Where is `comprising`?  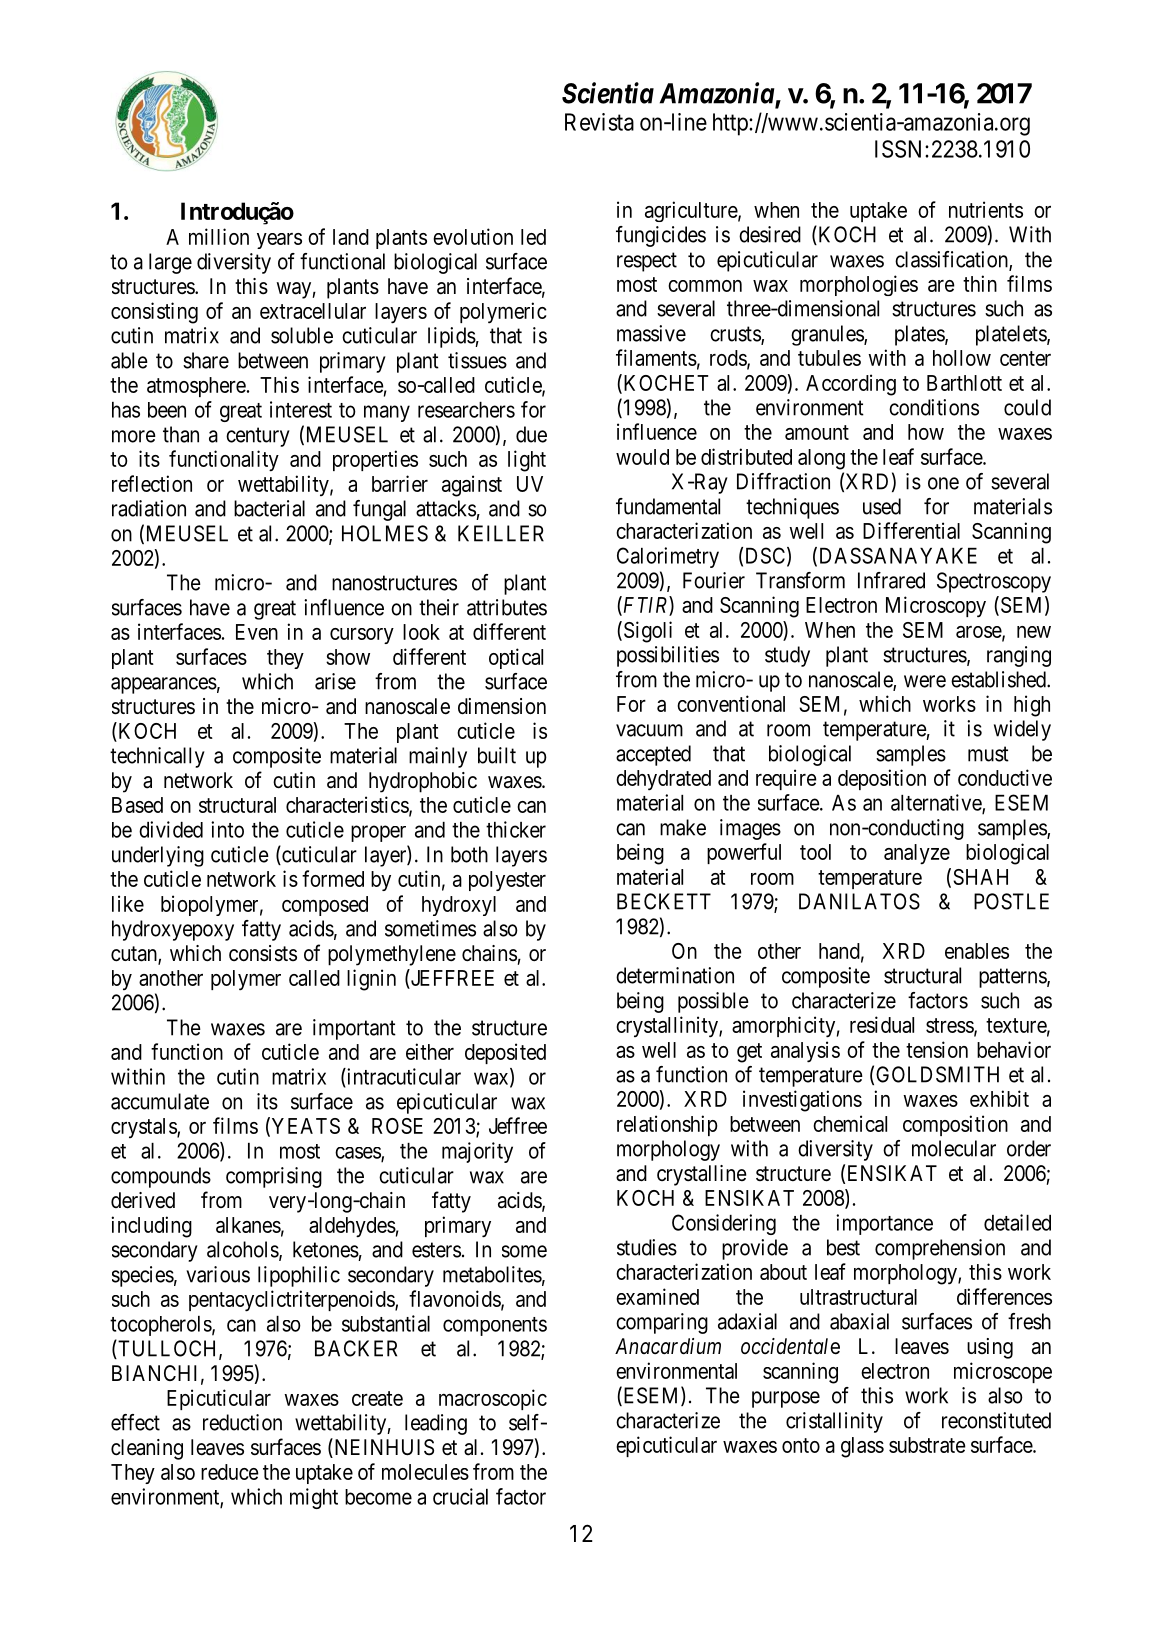
comprising is located at coordinates (274, 1177).
